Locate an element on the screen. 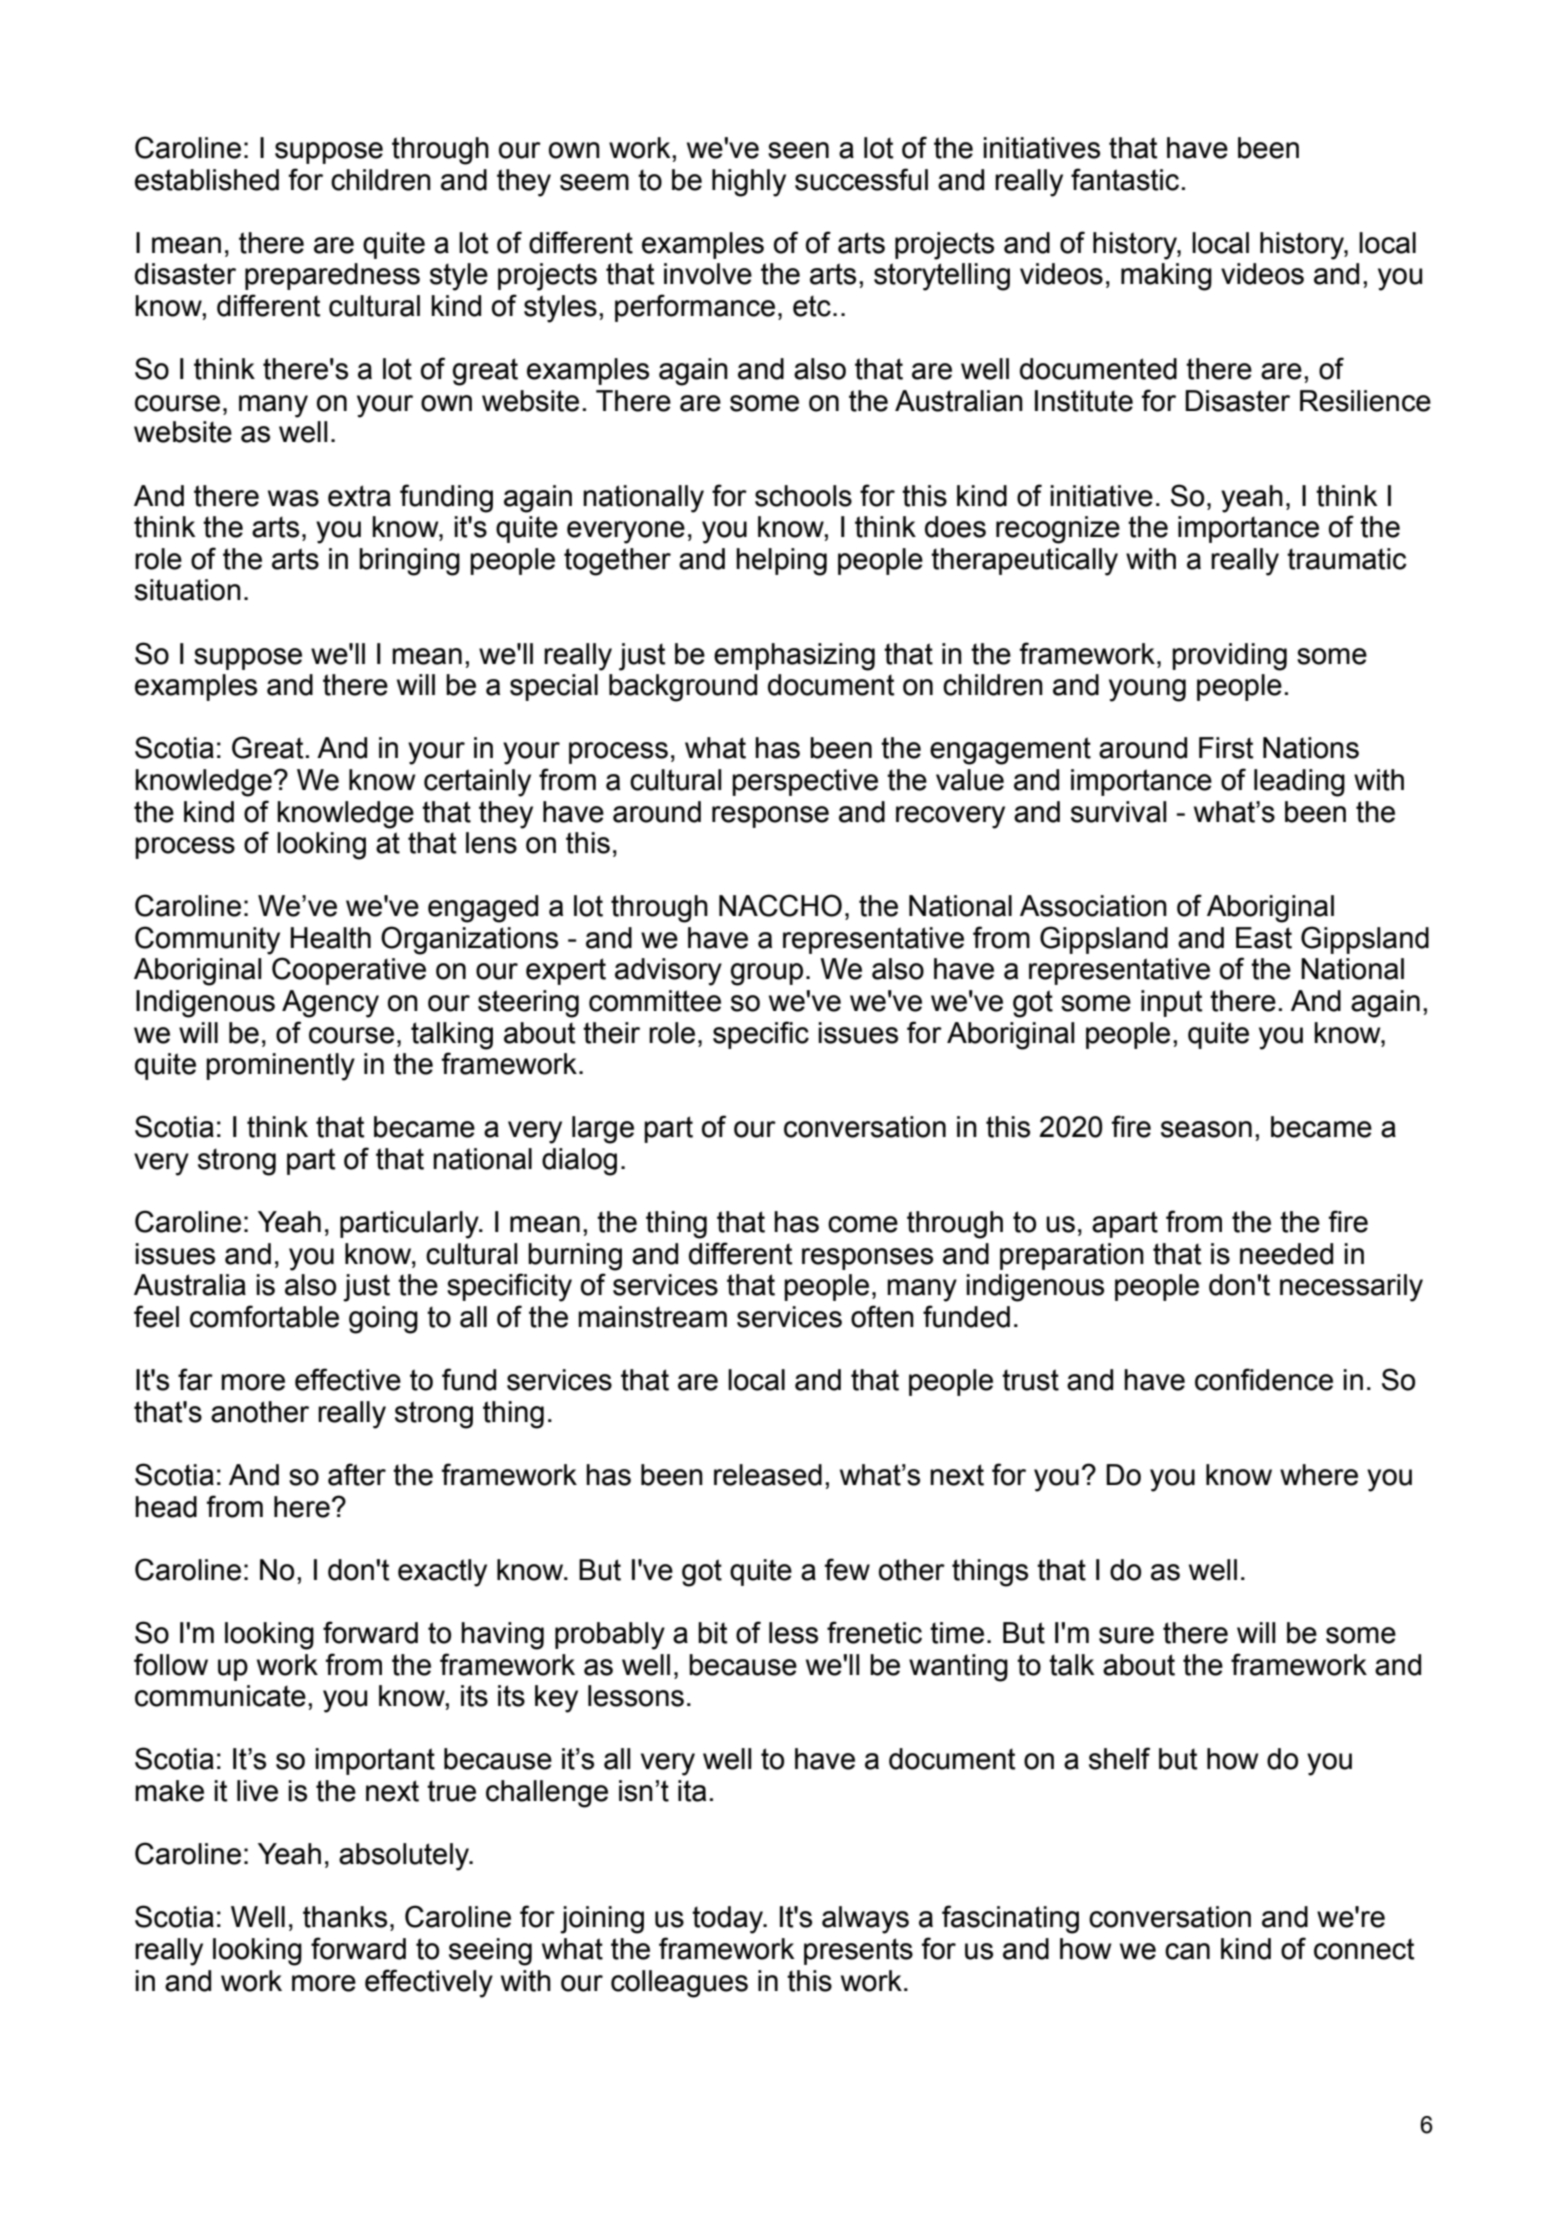 The height and width of the screenshot is (2217, 1567). thanks is located at coordinates (345, 1917).
